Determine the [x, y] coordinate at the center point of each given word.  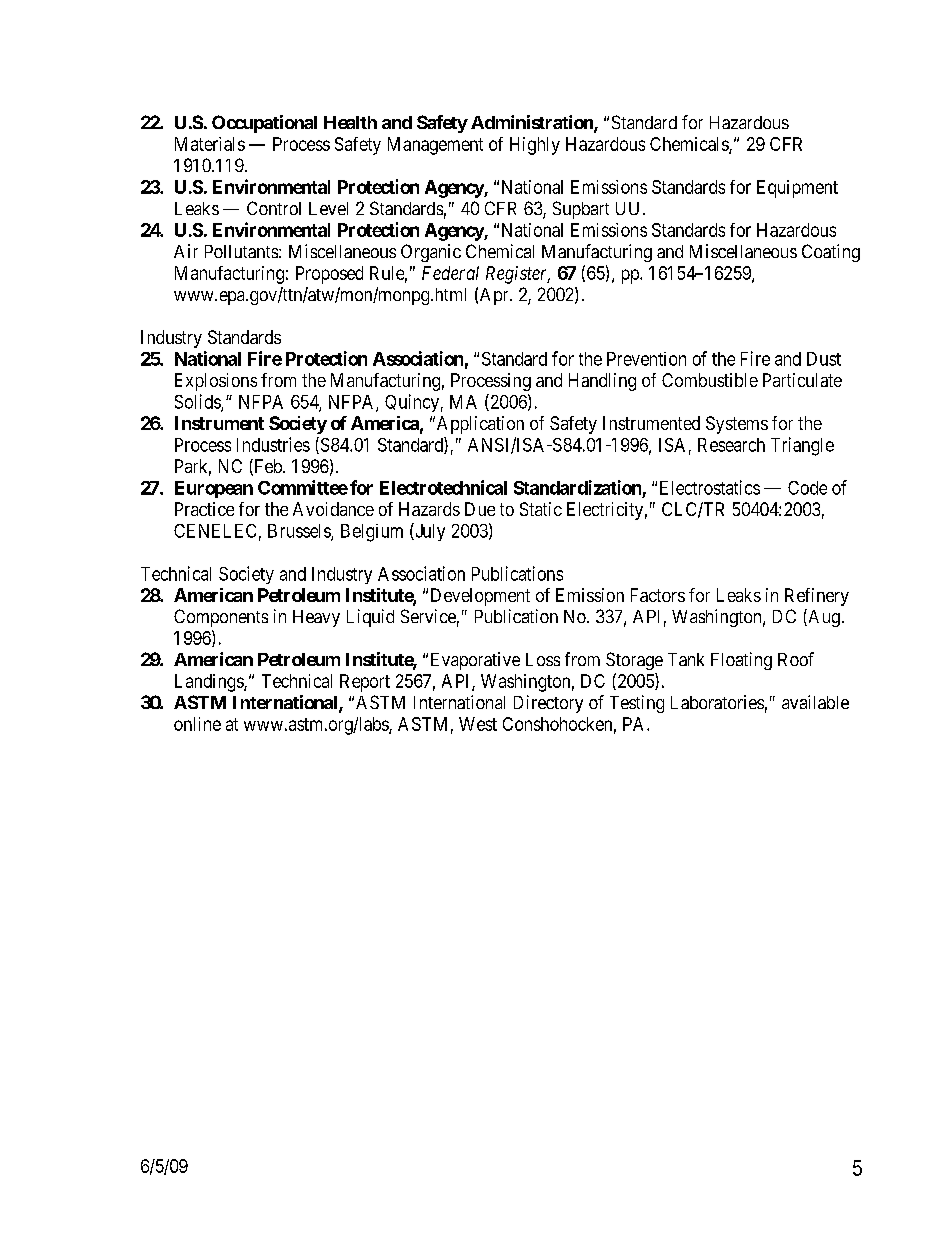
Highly [535, 146]
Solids [198, 402]
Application [479, 425]
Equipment [797, 189]
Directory [548, 704]
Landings [210, 683]
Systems [737, 425]
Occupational [264, 124]
